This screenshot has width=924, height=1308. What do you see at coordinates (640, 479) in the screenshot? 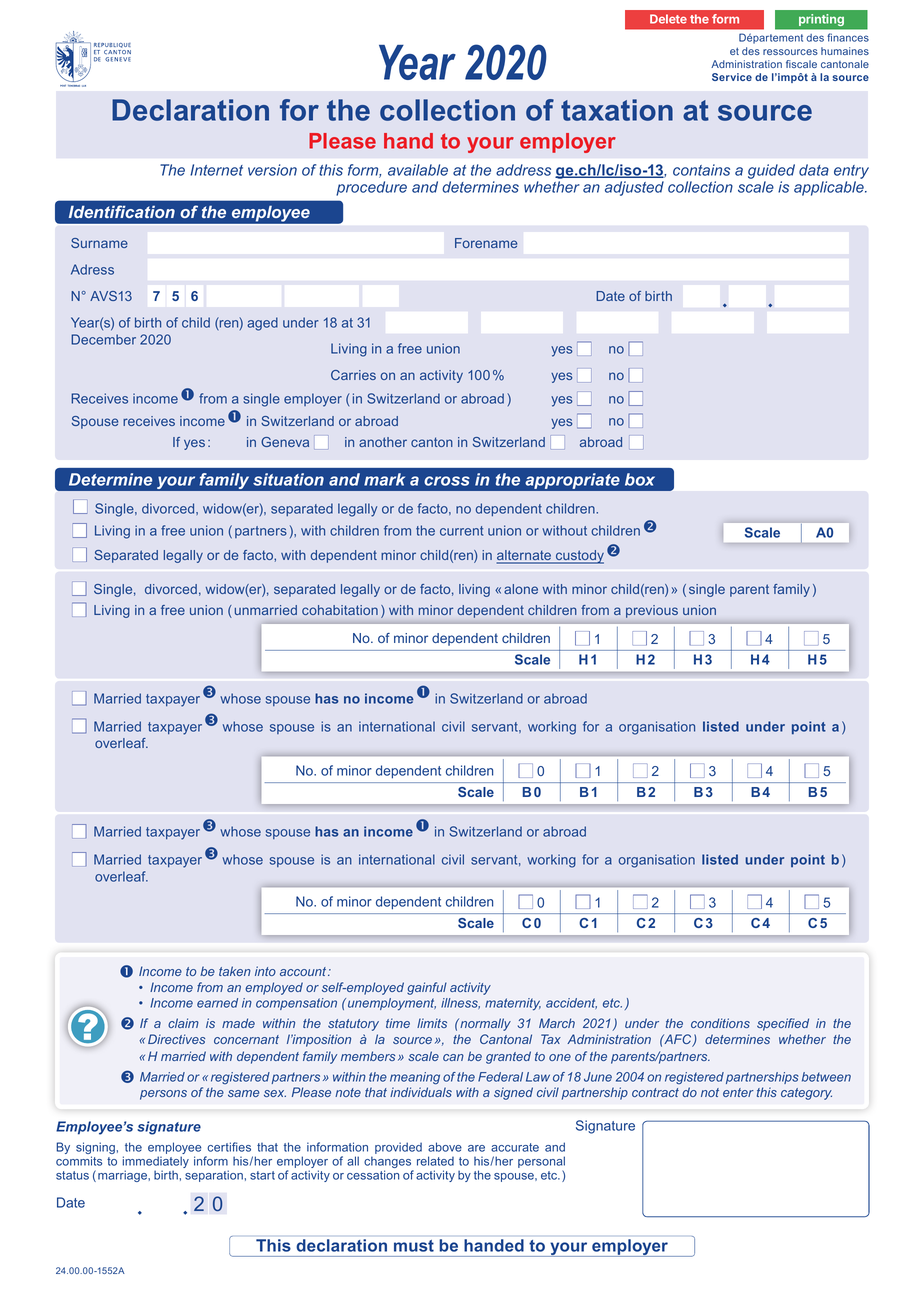
I see `box` at bounding box center [640, 479].
